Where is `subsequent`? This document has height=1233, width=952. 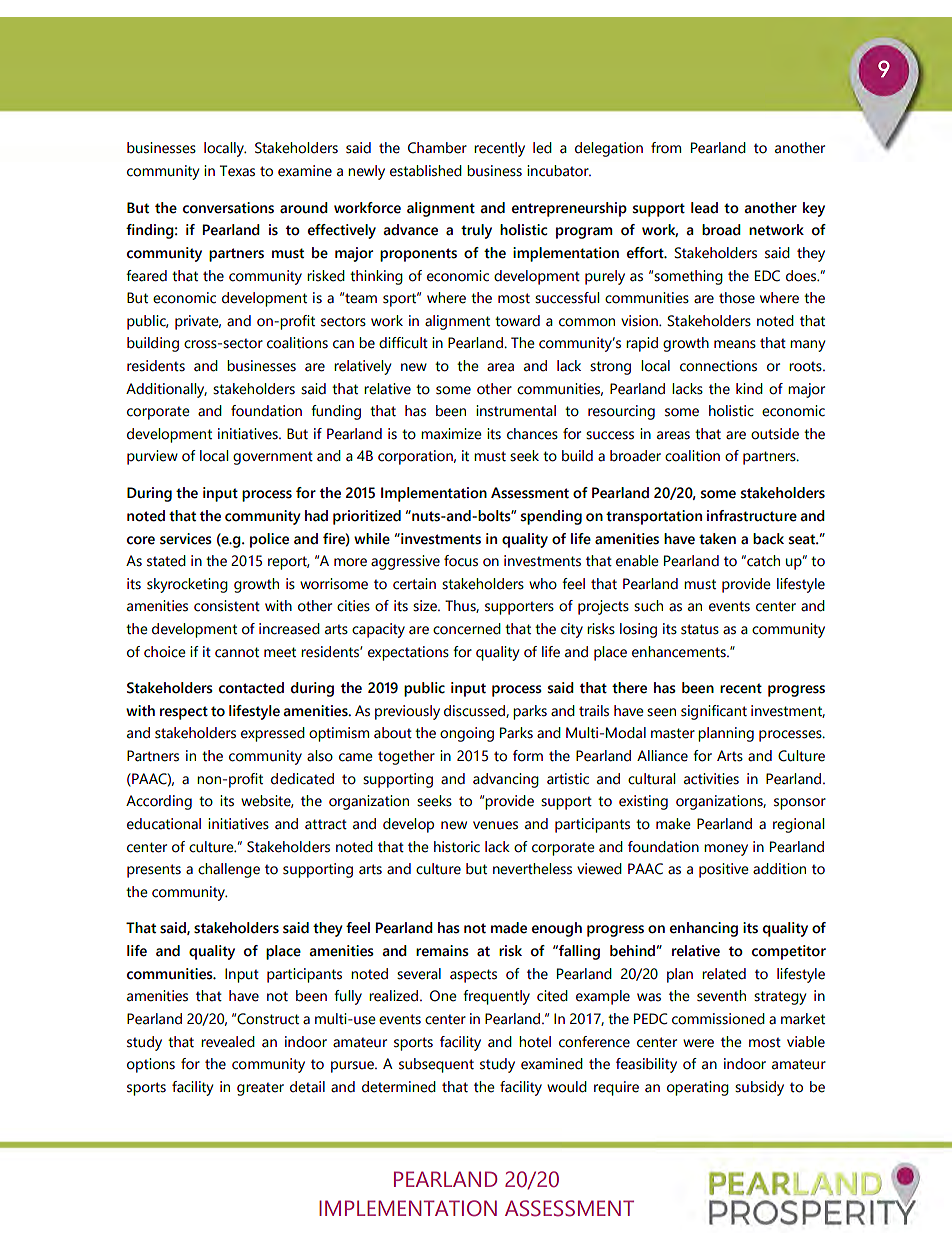 subsequent is located at coordinates (436, 1065).
